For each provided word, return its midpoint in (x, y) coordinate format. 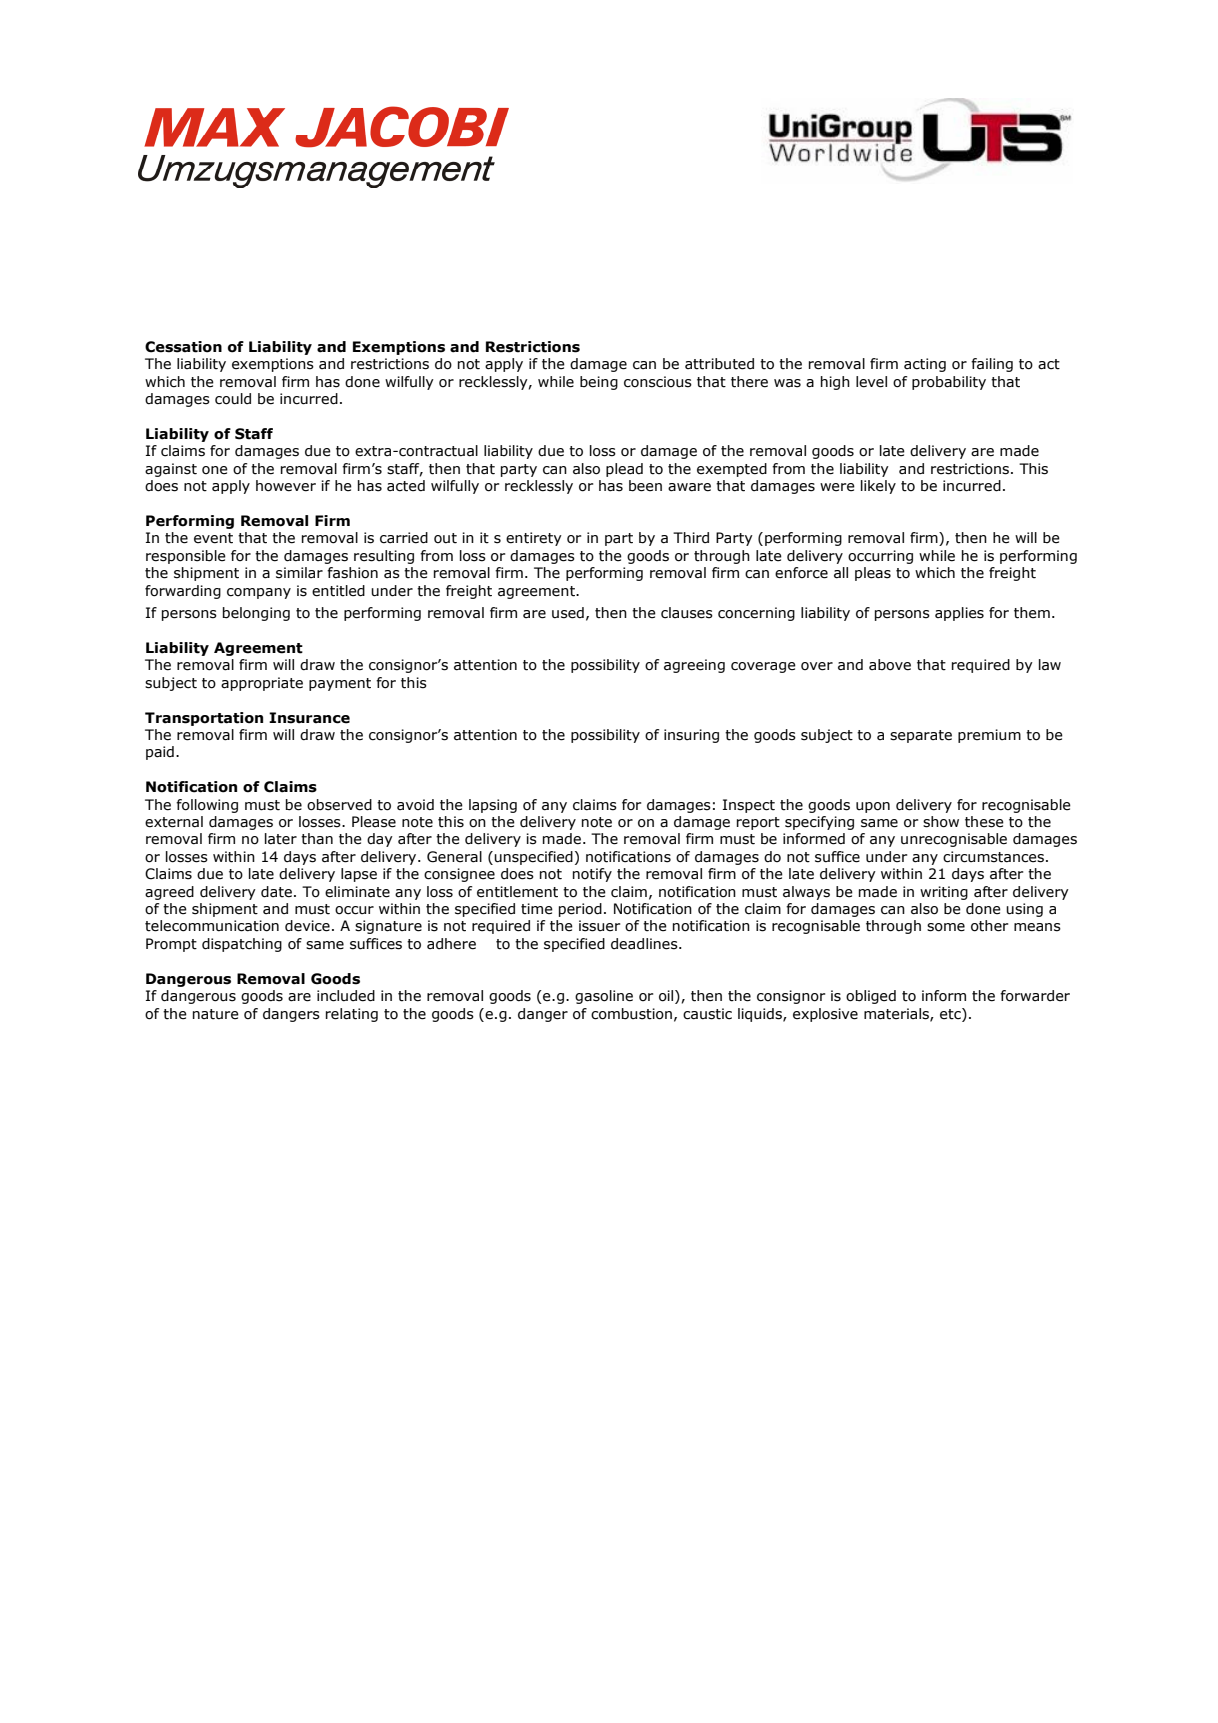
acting (925, 365)
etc (951, 1014)
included (346, 996)
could (233, 399)
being (599, 383)
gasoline (604, 997)
